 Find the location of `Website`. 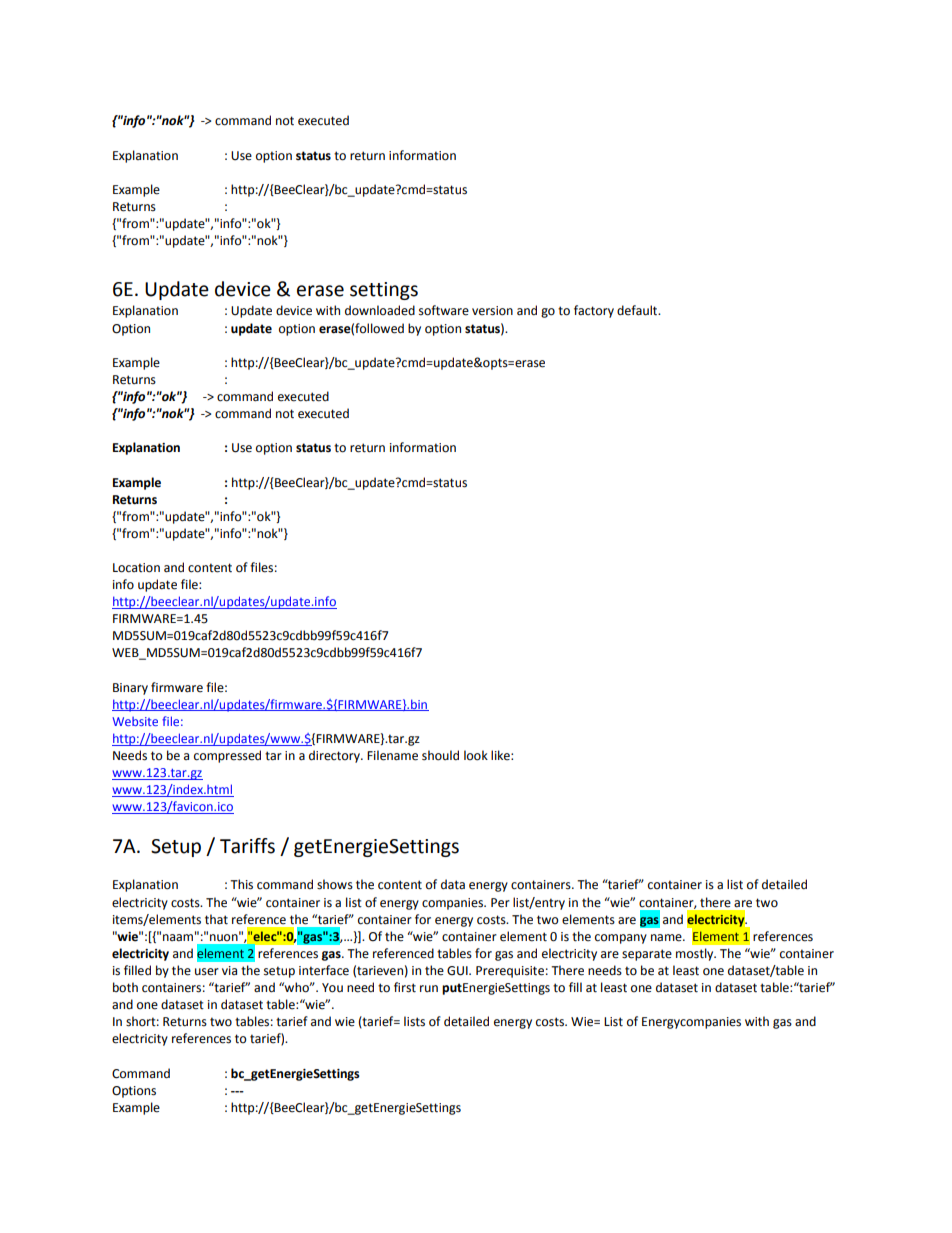

Website is located at coordinates (135, 721).
